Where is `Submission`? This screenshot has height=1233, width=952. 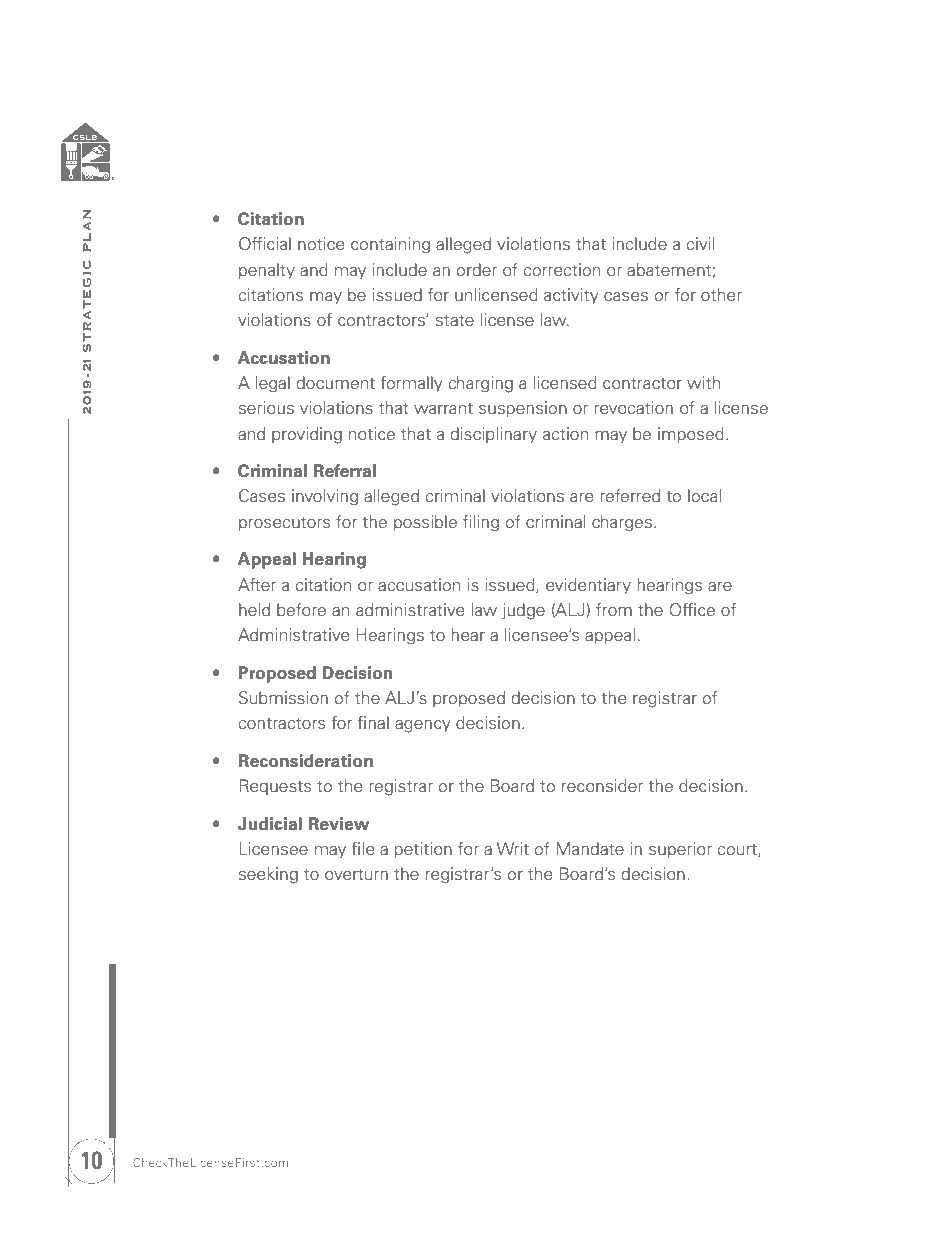 Submission is located at coordinates (283, 698).
